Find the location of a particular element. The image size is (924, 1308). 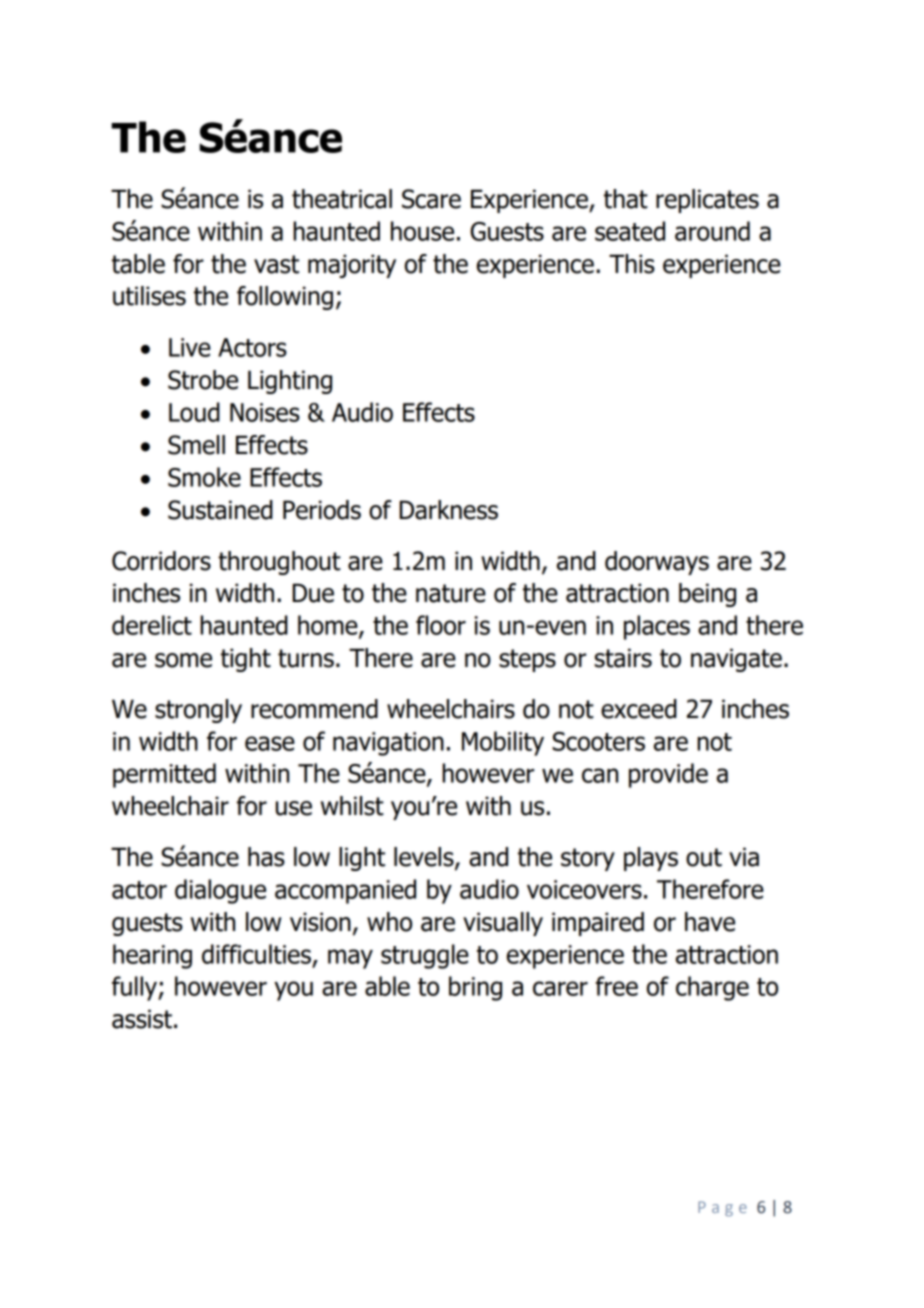

floor is located at coordinates (441, 625).
